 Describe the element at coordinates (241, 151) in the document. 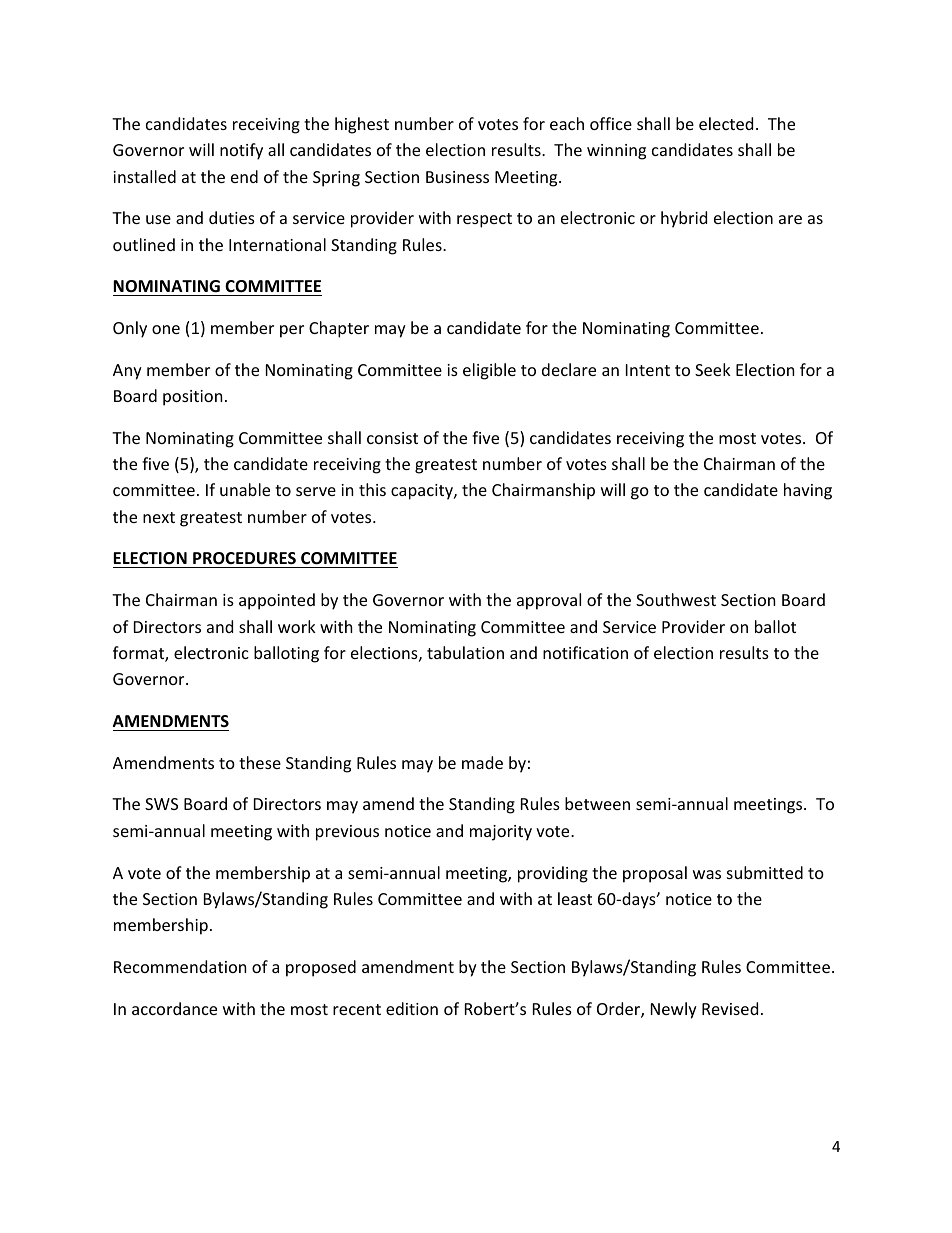

I see `notify` at that location.
